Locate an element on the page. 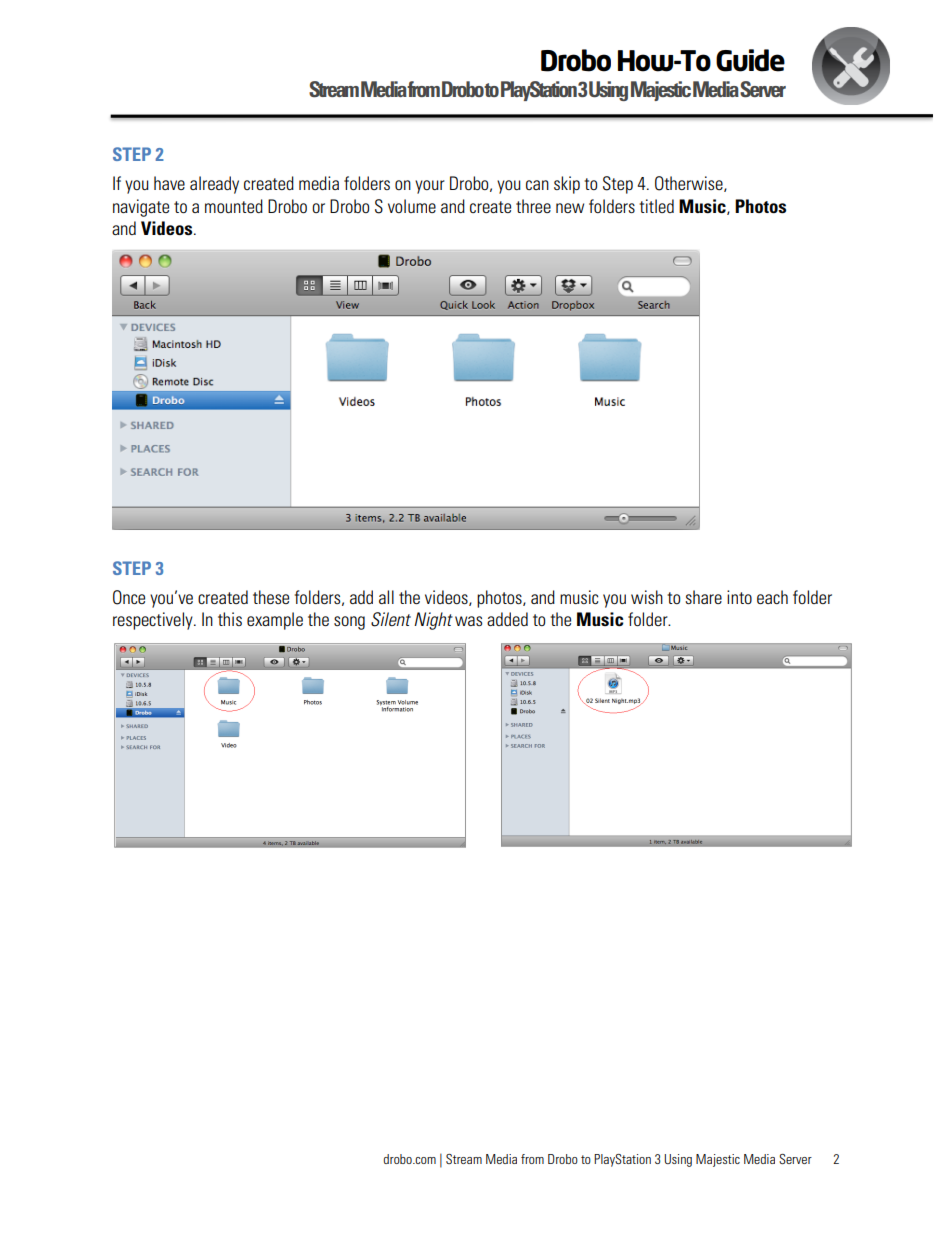  this is located at coordinates (230, 619).
